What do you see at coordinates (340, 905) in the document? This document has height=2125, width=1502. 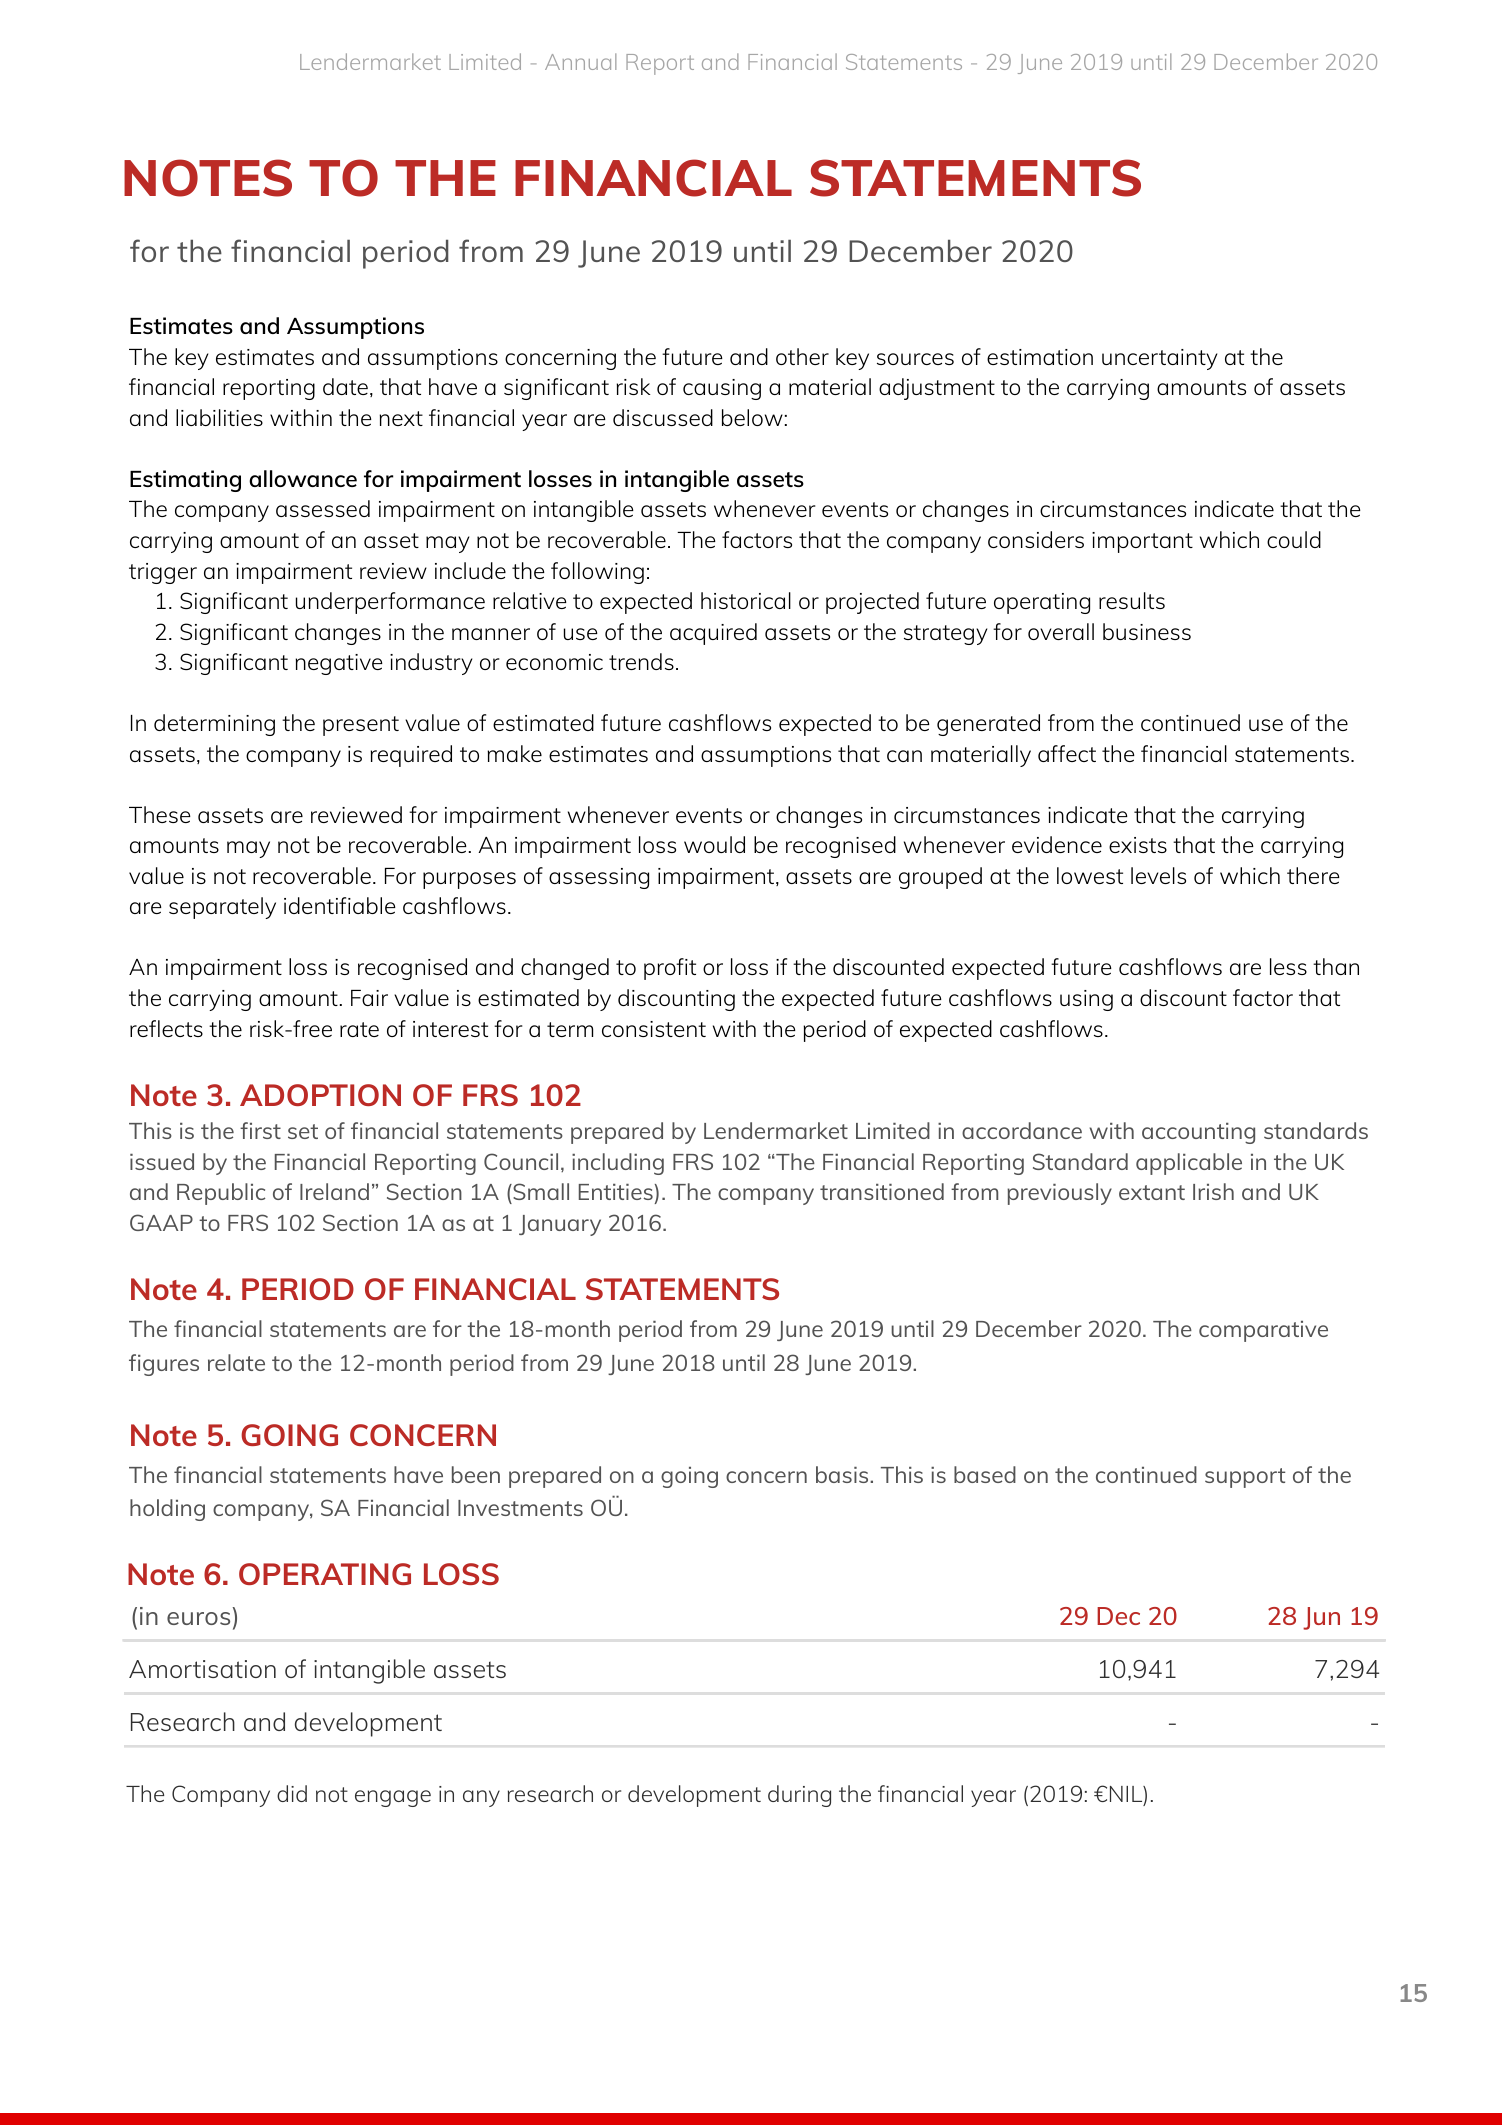 I see `identifiable` at bounding box center [340, 905].
